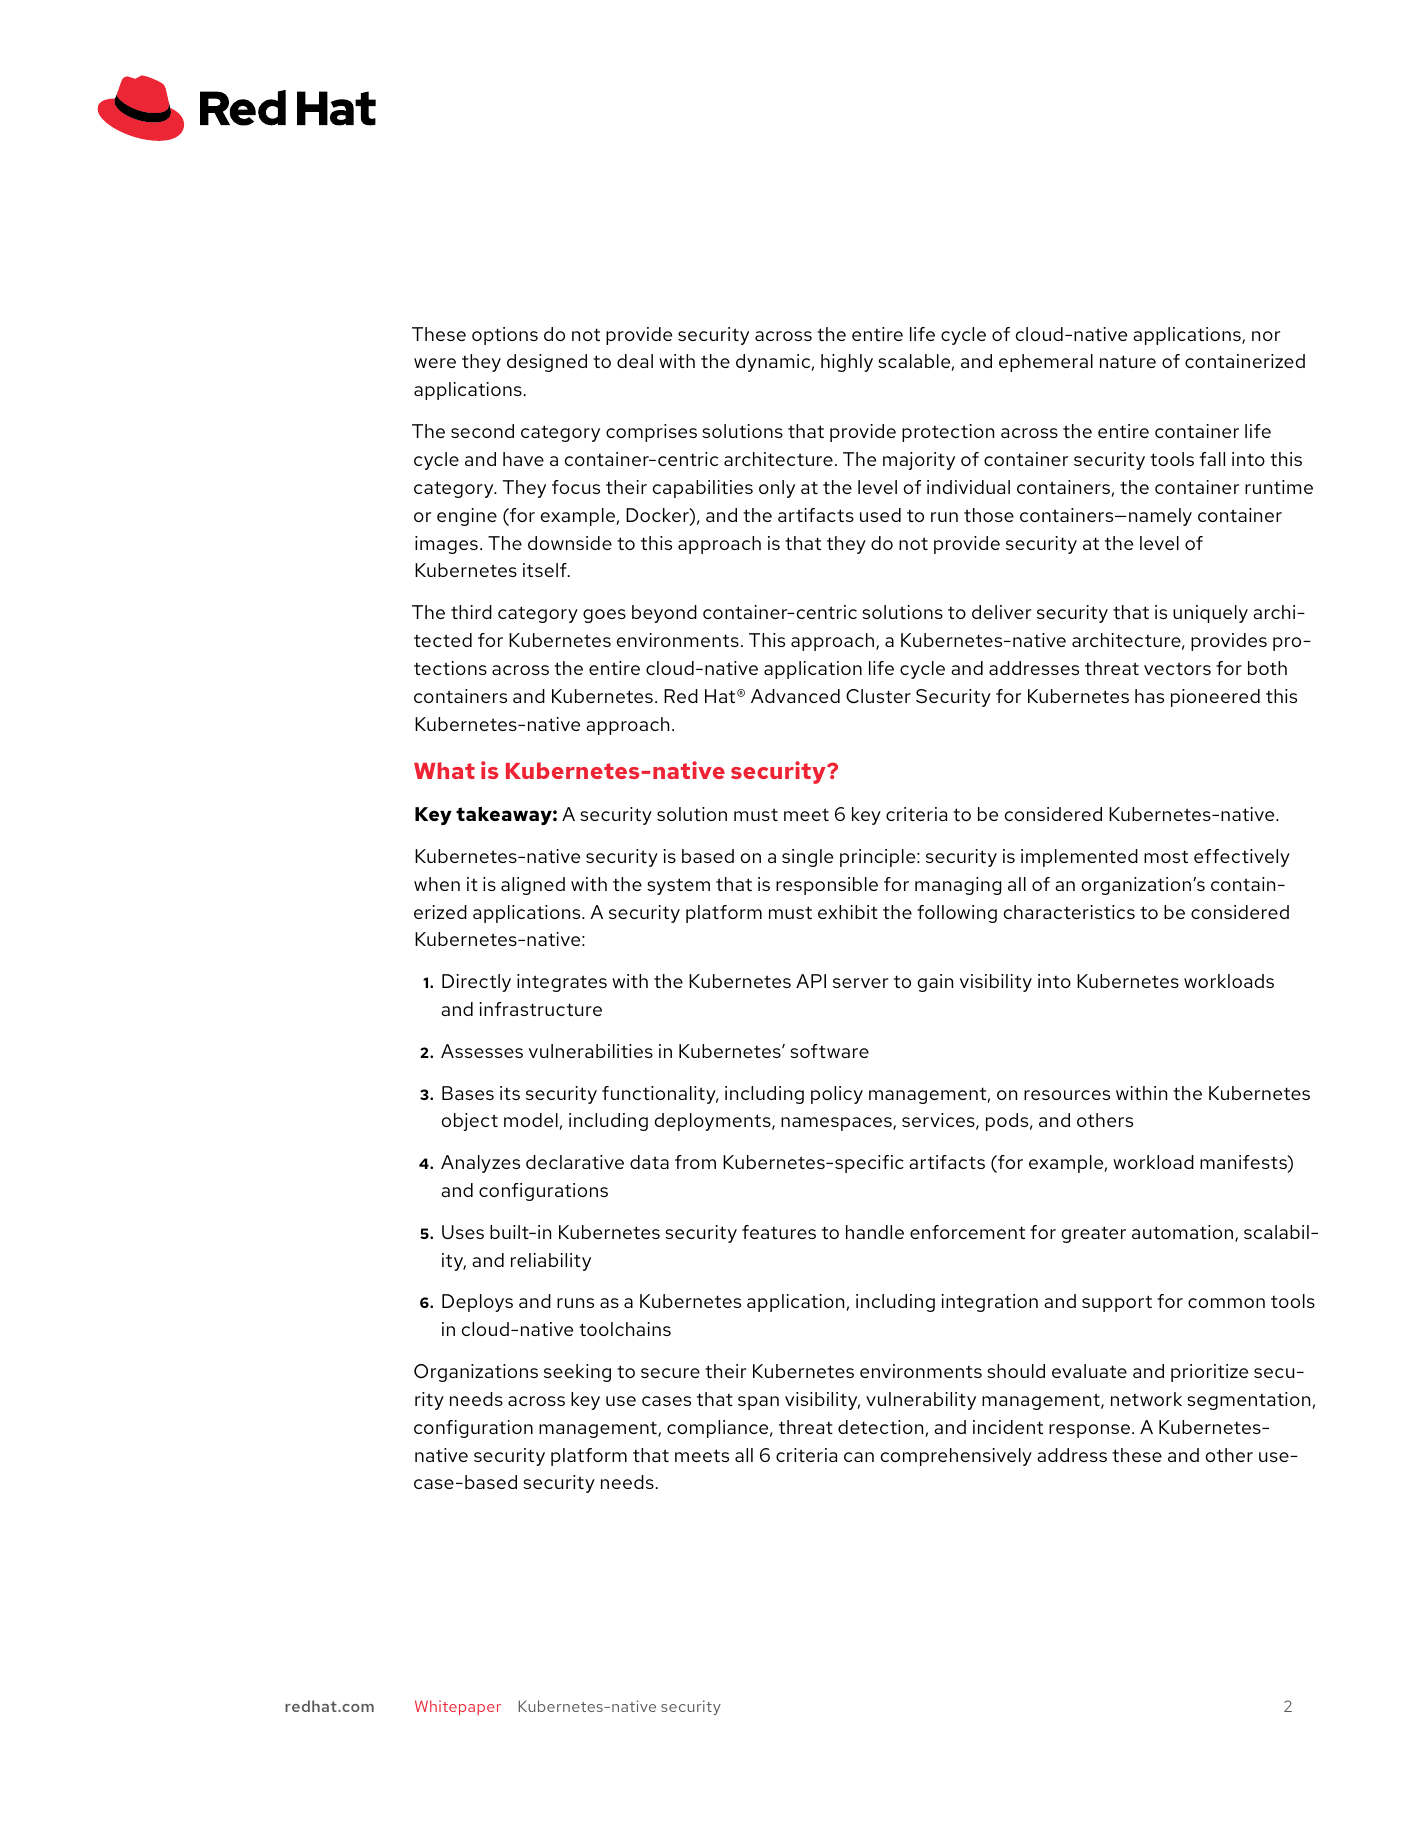  What do you see at coordinates (847, 363) in the screenshot?
I see `highly` at bounding box center [847, 363].
